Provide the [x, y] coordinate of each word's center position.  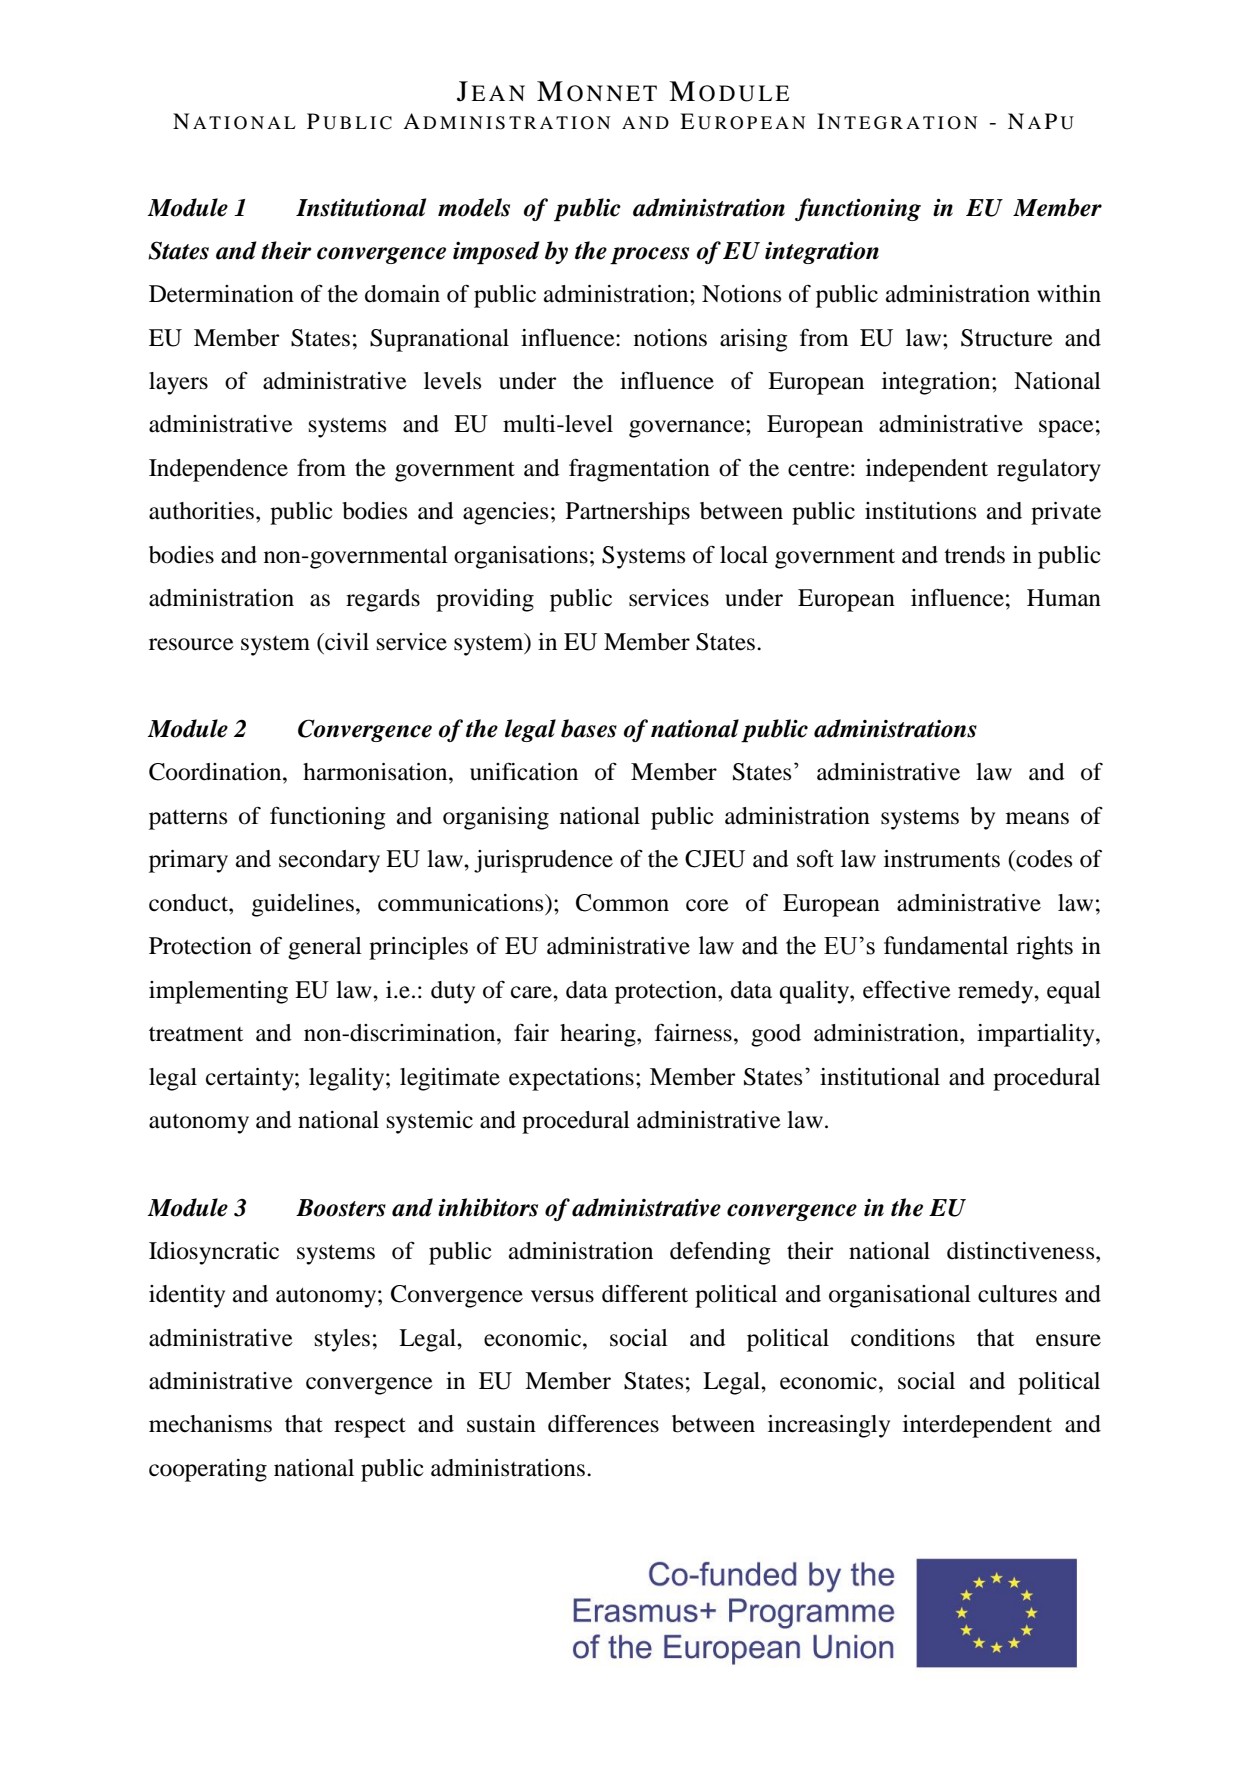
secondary [329, 861]
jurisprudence [543, 861]
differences [603, 1423]
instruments [942, 859]
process [649, 256]
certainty [251, 1079]
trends [974, 555]
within [1069, 293]
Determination [221, 294]
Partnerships [628, 513]
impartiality [1037, 1035]
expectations [571, 1079]
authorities [201, 511]
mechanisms [210, 1424]
